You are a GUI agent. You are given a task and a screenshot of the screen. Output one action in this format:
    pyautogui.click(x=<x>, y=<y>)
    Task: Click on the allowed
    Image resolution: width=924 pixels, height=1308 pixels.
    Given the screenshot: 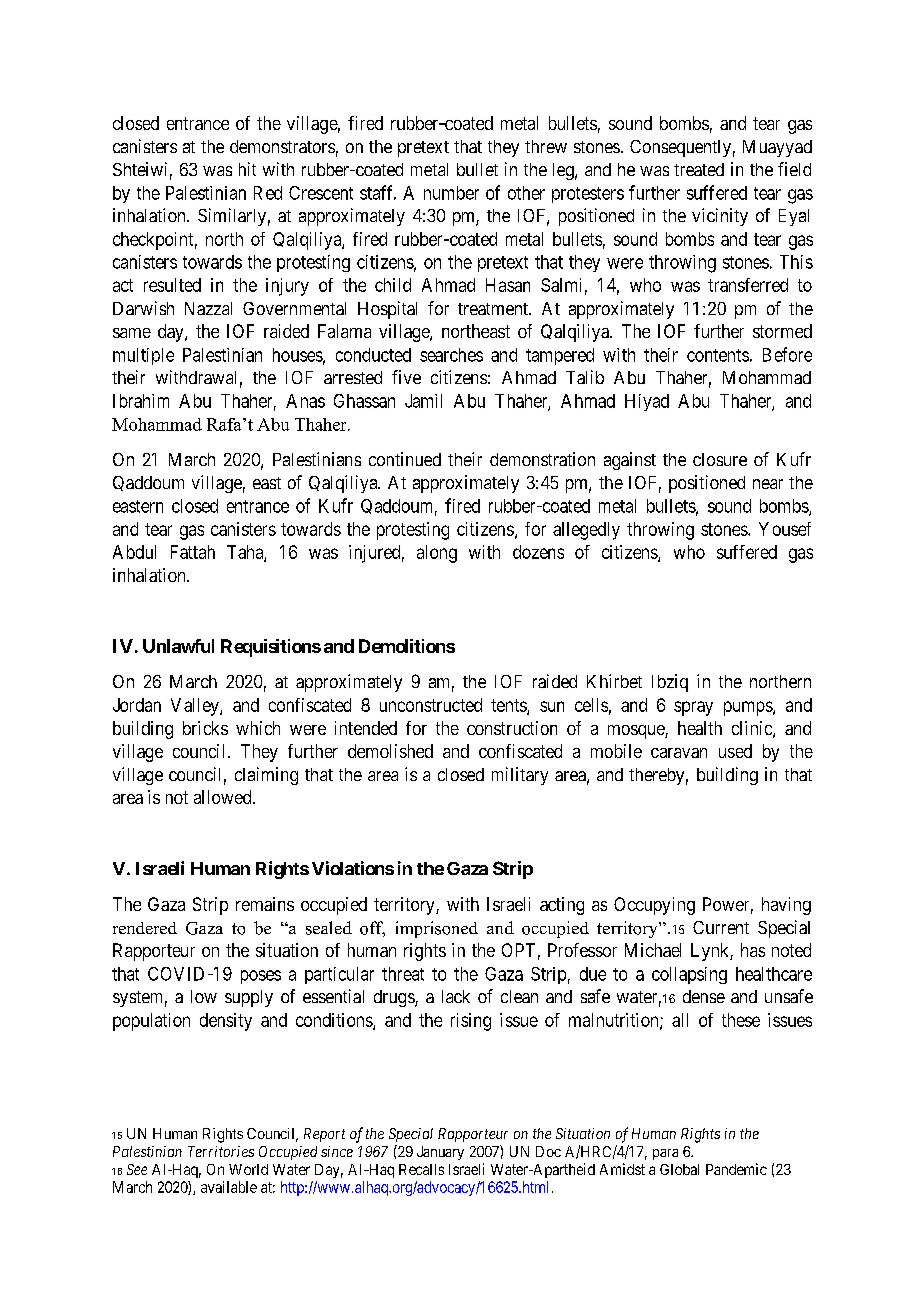 What is the action you would take?
    pyautogui.click(x=224, y=797)
